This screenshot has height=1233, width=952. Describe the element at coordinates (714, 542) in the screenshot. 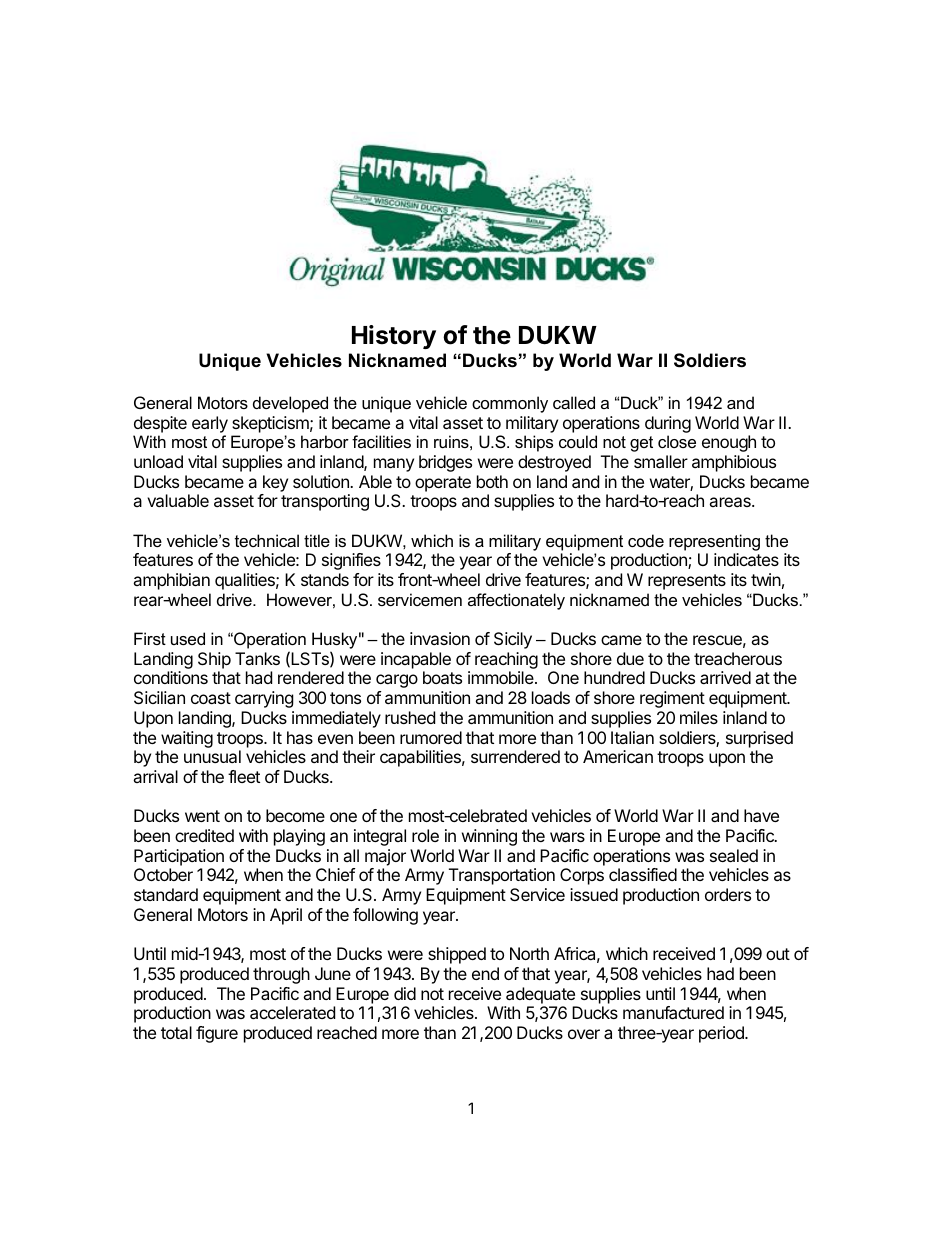

I see `representing` at that location.
